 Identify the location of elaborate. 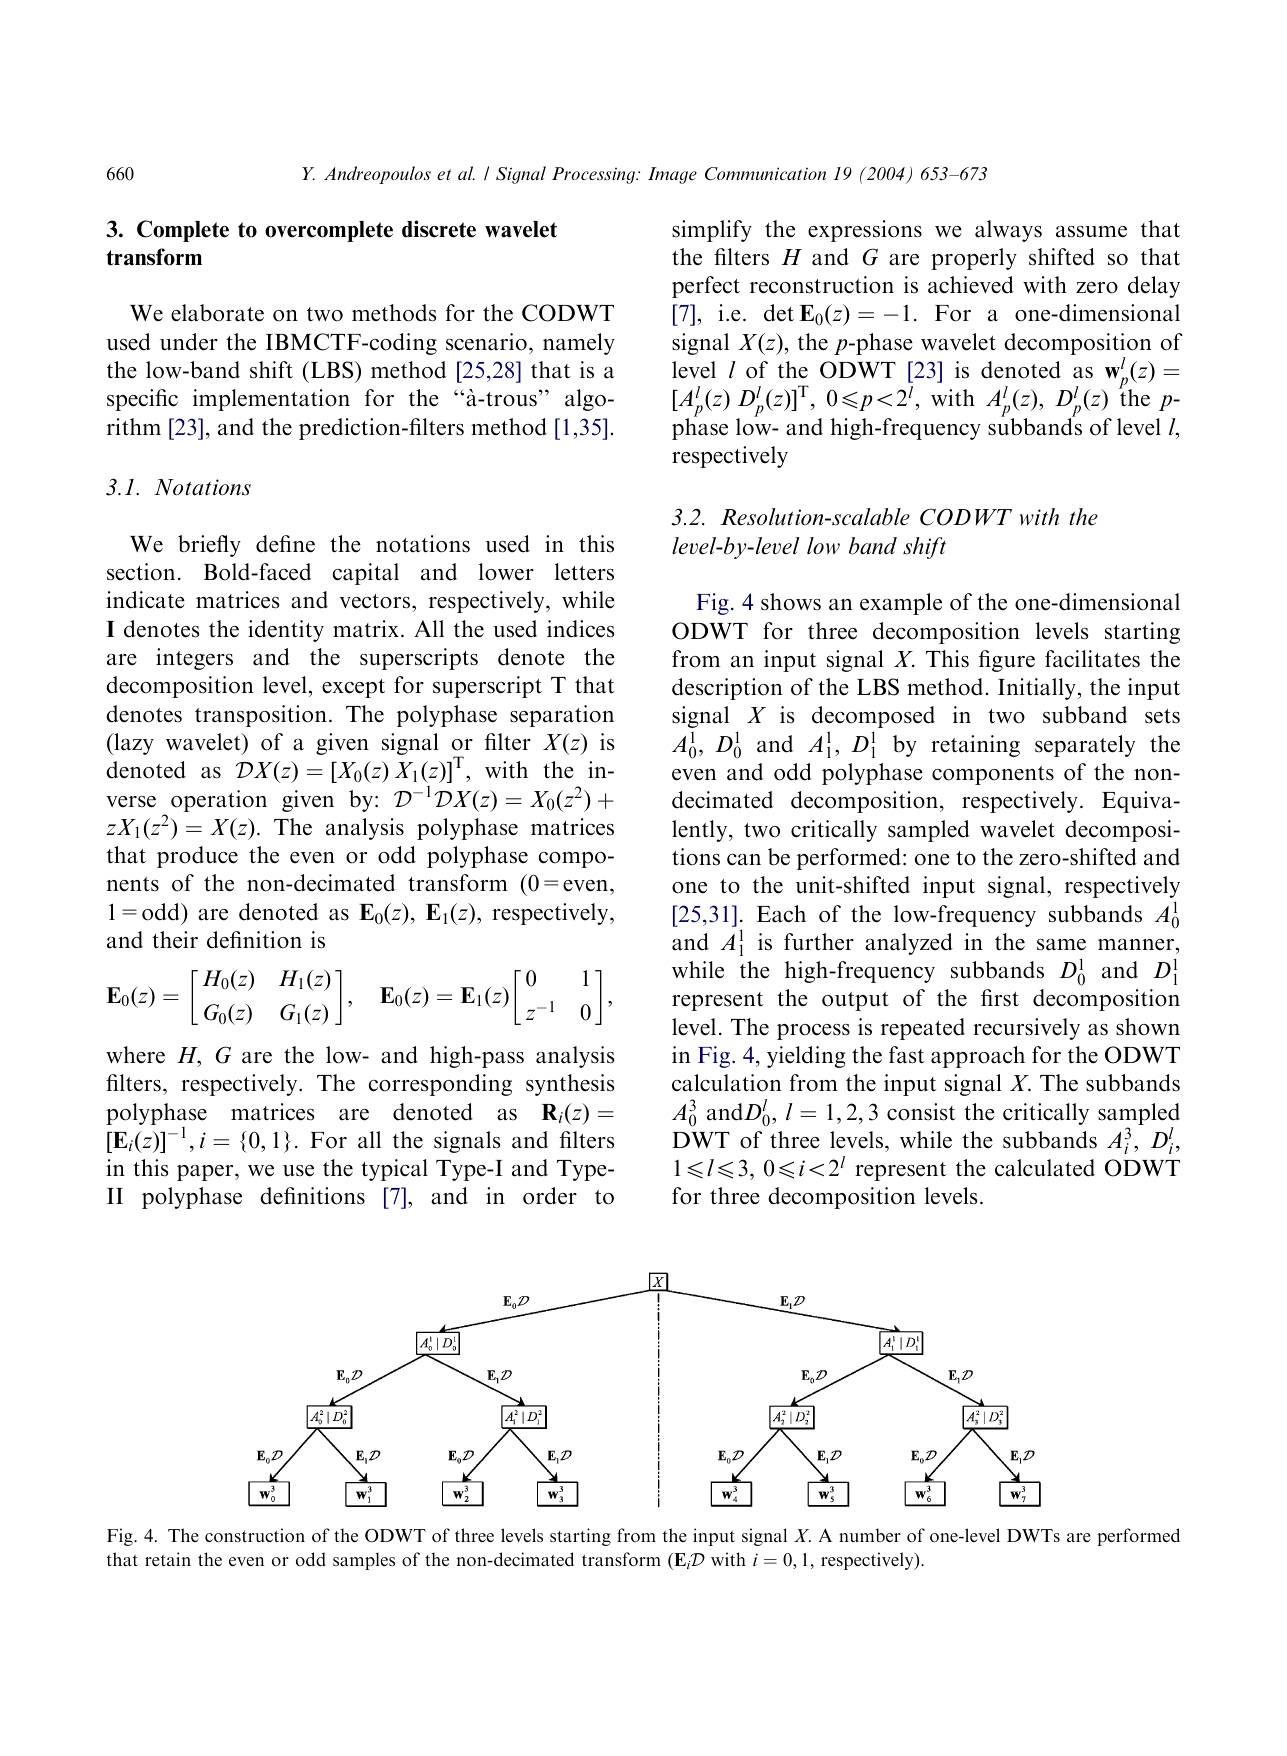
(217, 313).
